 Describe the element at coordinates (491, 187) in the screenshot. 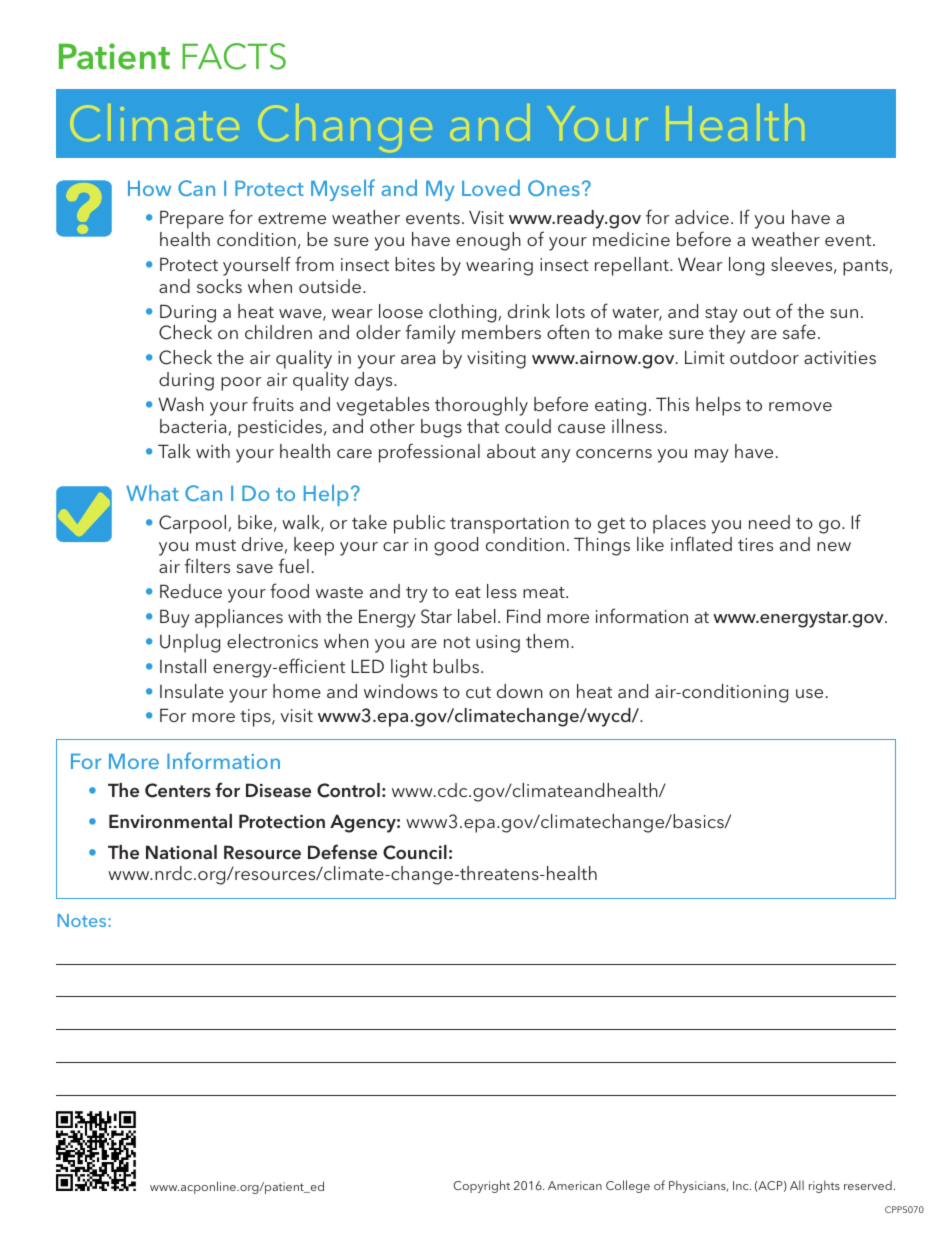

I see `Loved` at that location.
